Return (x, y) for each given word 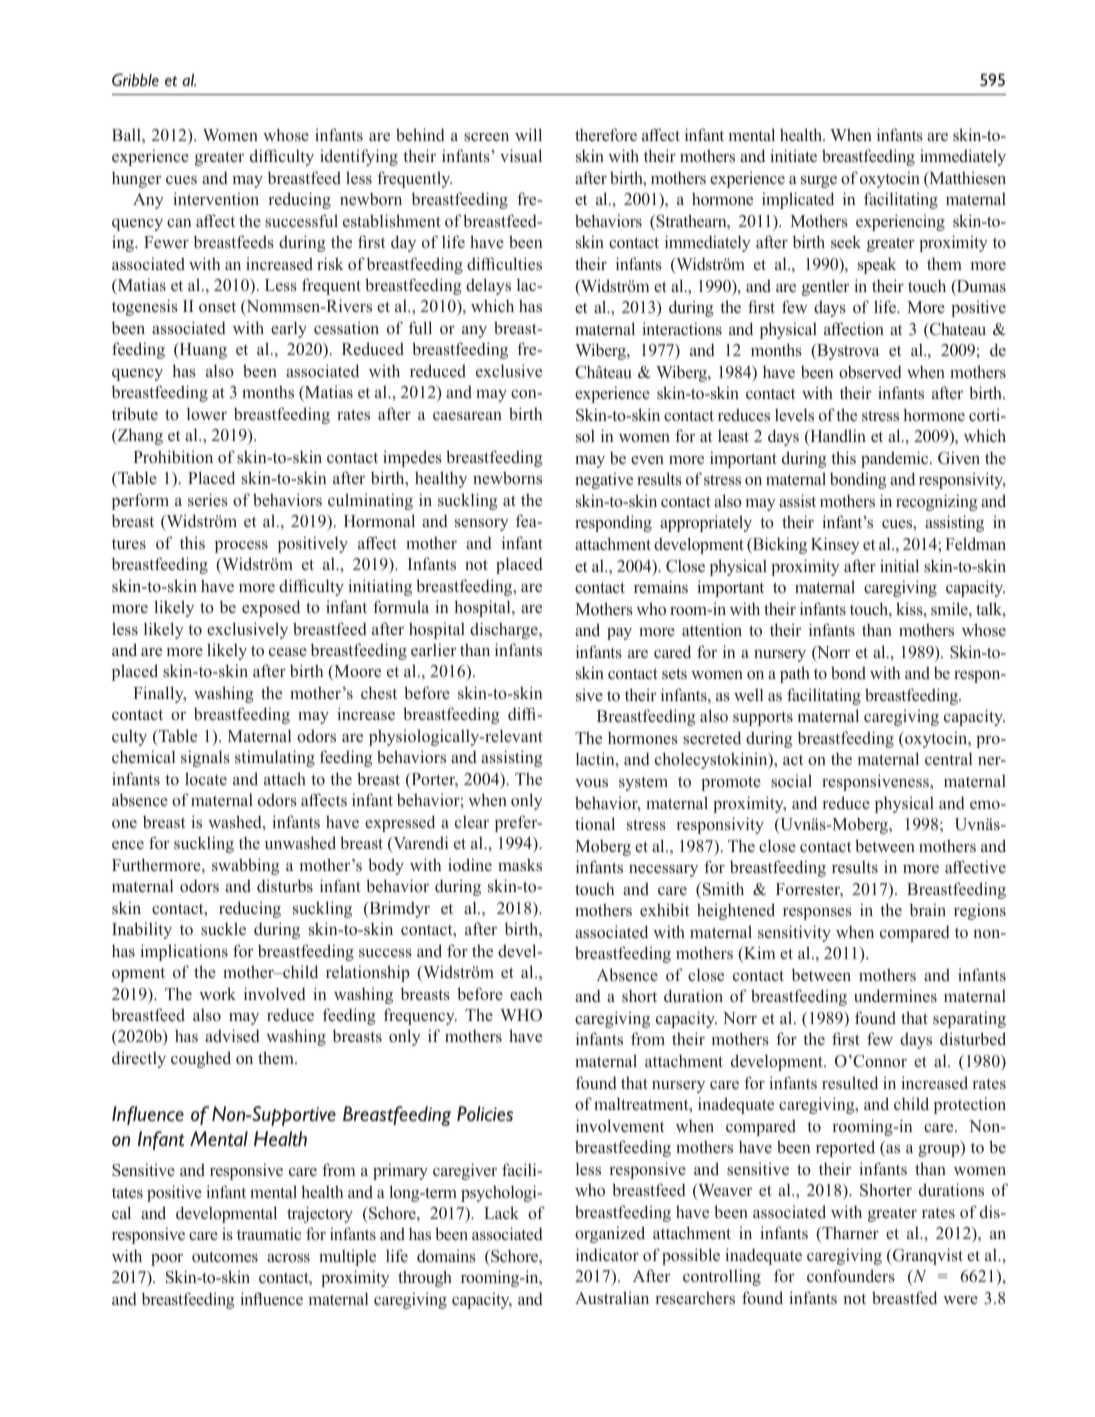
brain (928, 909)
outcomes (225, 1257)
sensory (482, 525)
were (960, 1300)
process (241, 547)
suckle (223, 928)
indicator (607, 1255)
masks (520, 864)
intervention (216, 199)
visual (521, 155)
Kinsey (835, 545)
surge (819, 182)
